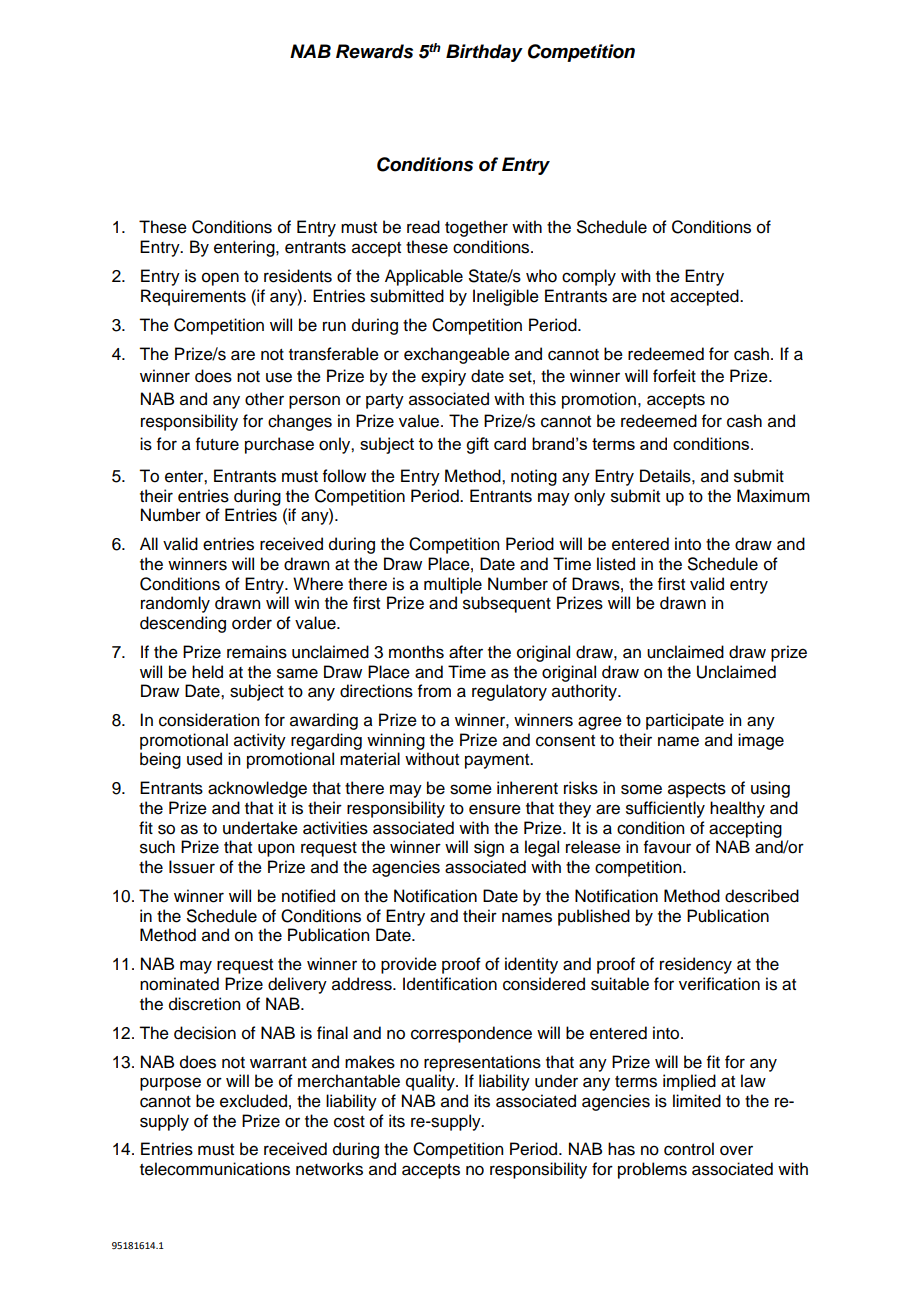 This document has width=924, height=1308. What do you see at coordinates (215, 1169) in the document?
I see `telecommunications` at bounding box center [215, 1169].
